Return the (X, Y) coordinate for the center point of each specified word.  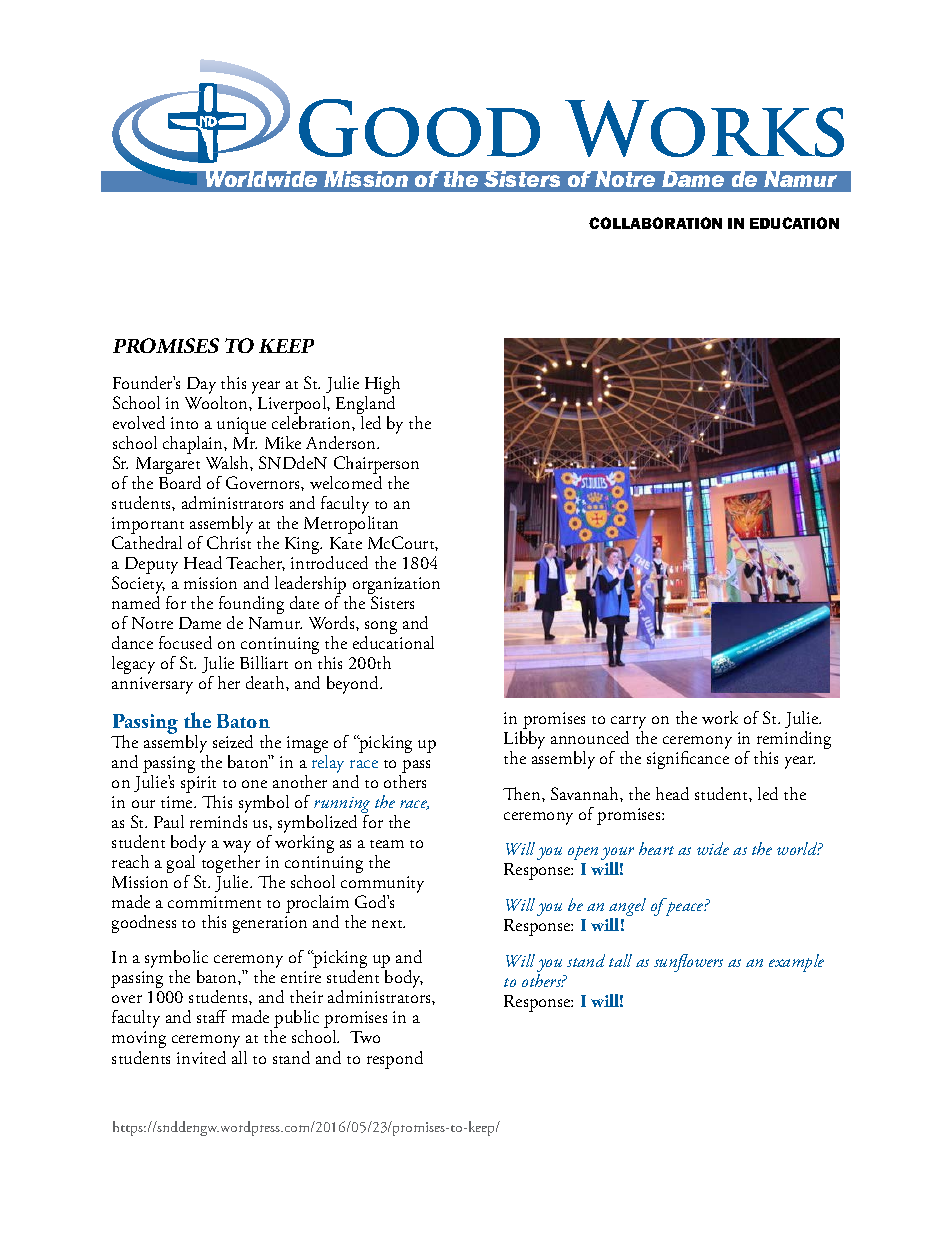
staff (212, 1016)
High (382, 386)
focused (185, 642)
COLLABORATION (655, 223)
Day (201, 385)
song (381, 629)
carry (628, 724)
